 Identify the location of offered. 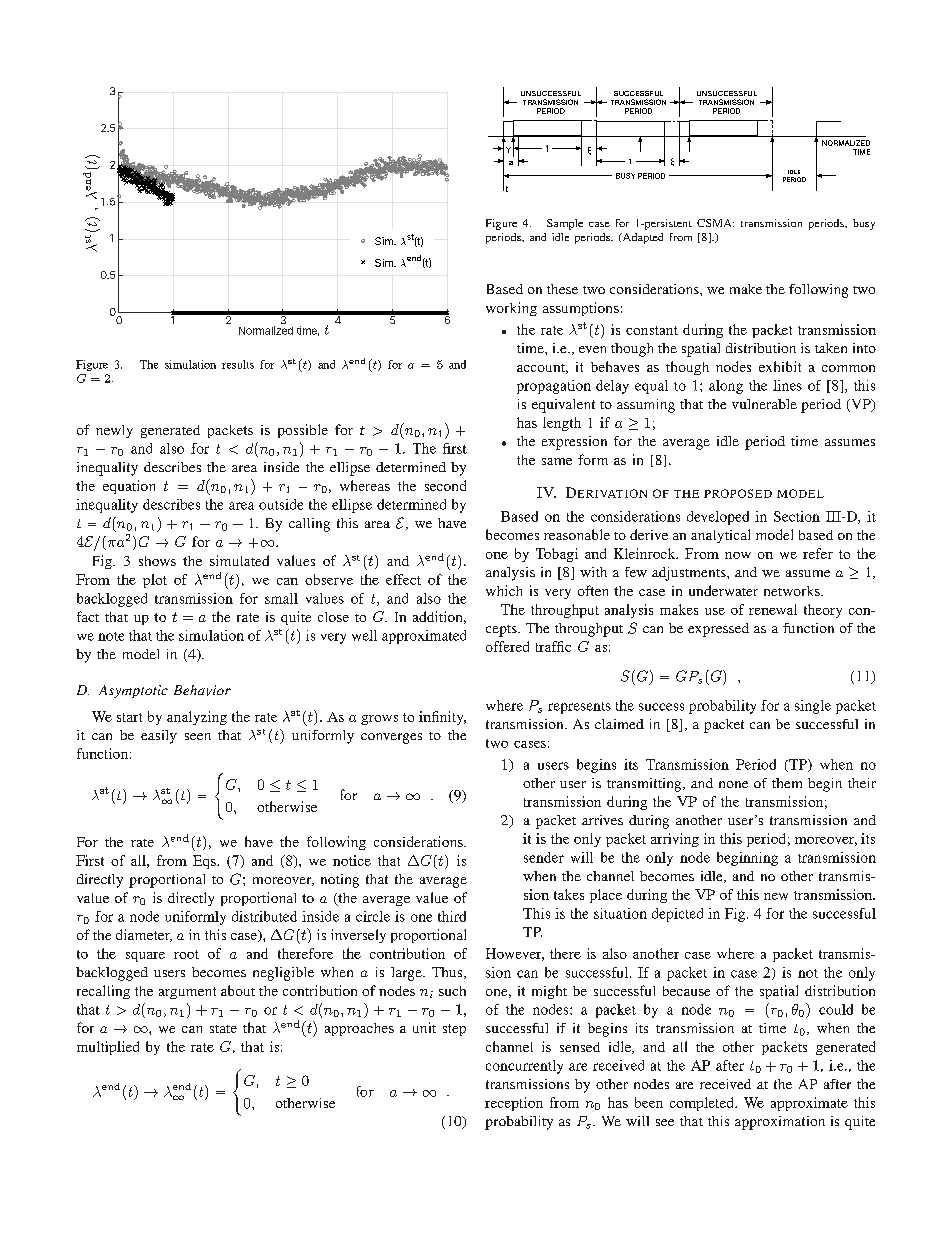
(507, 646).
